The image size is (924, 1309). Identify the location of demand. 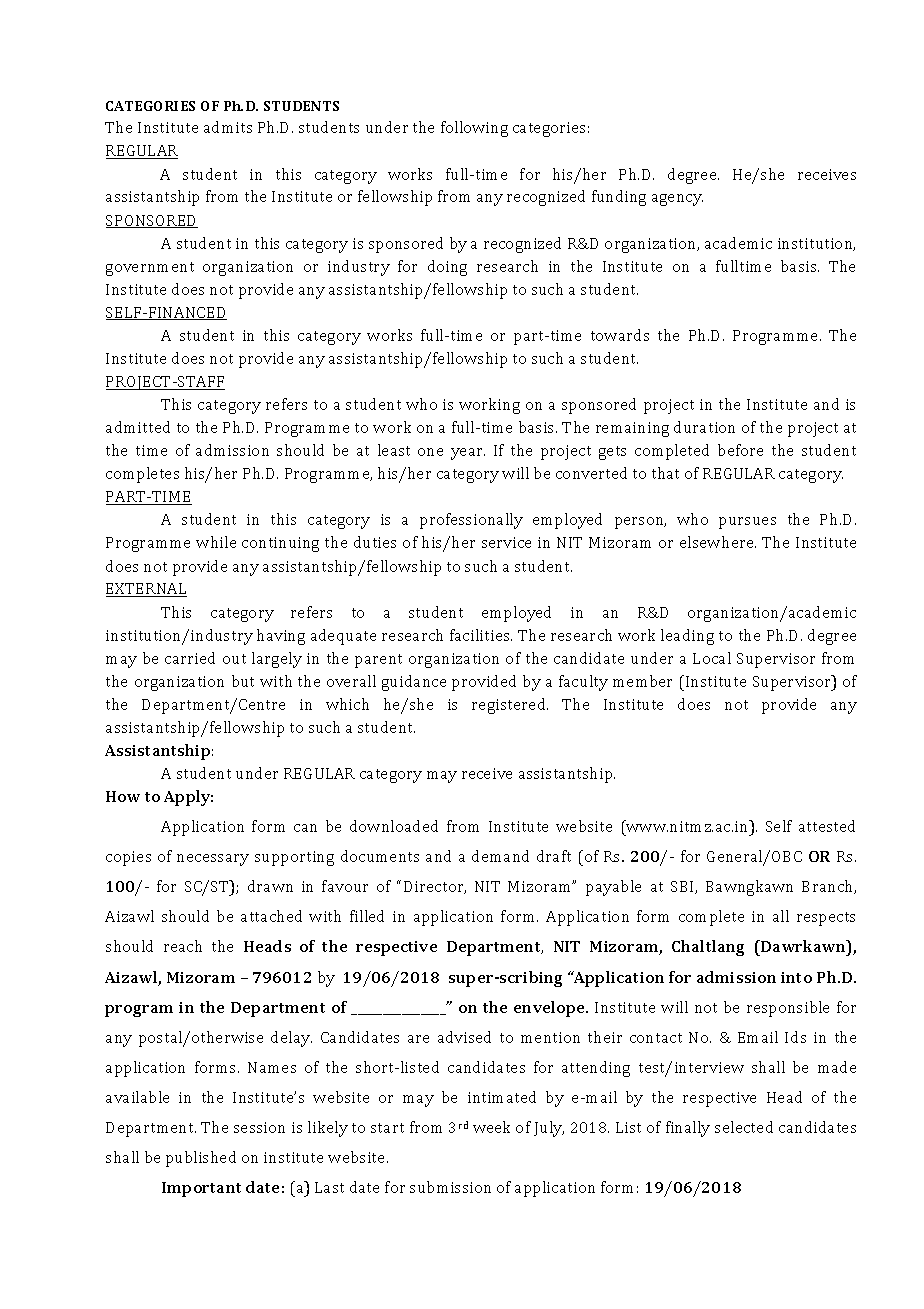
(500, 856).
